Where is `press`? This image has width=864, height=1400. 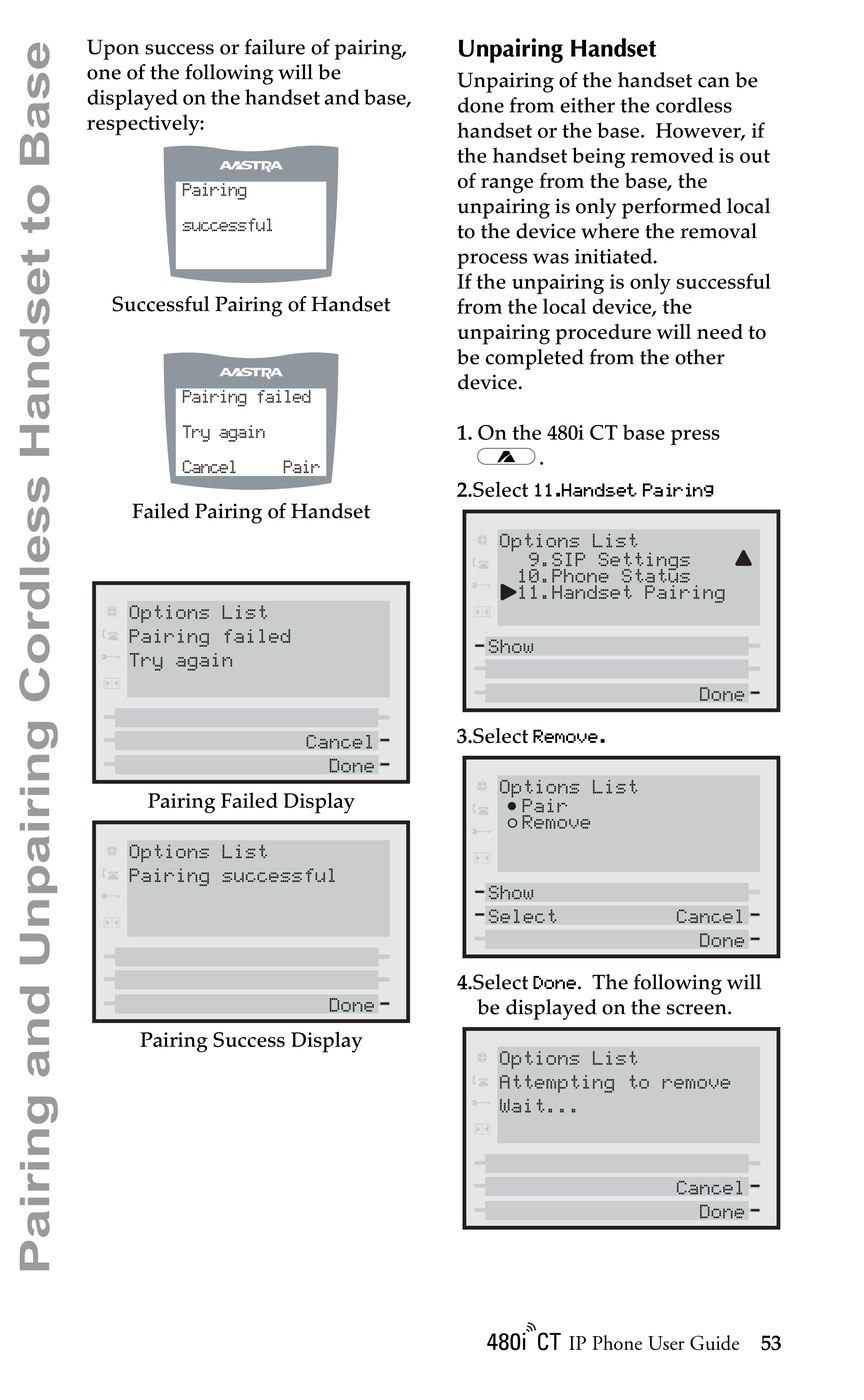
press is located at coordinates (695, 437).
